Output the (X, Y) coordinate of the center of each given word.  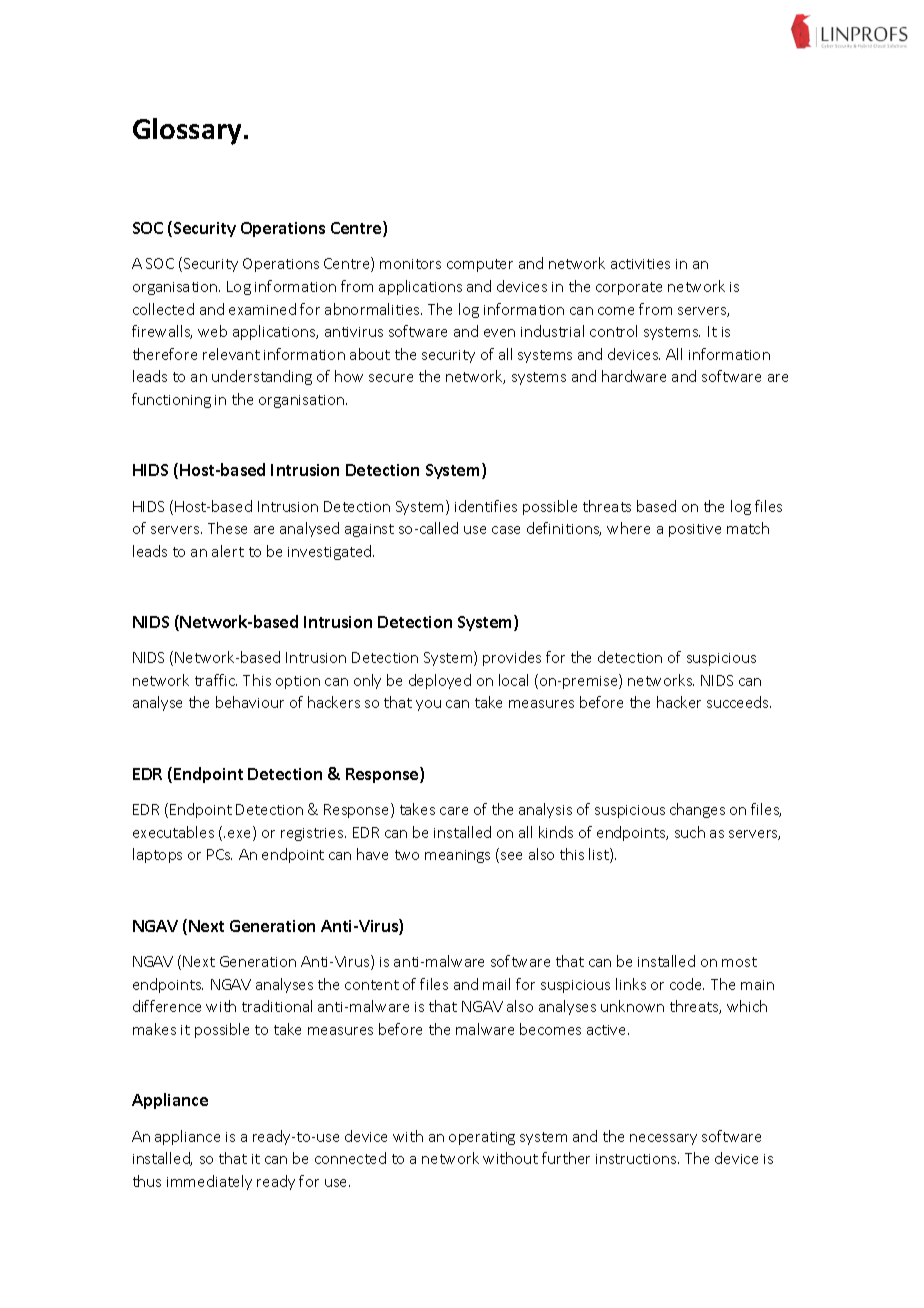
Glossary (187, 131)
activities (640, 264)
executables (173, 832)
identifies (486, 506)
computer (480, 265)
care (454, 811)
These (227, 528)
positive (695, 530)
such (690, 832)
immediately (209, 1182)
